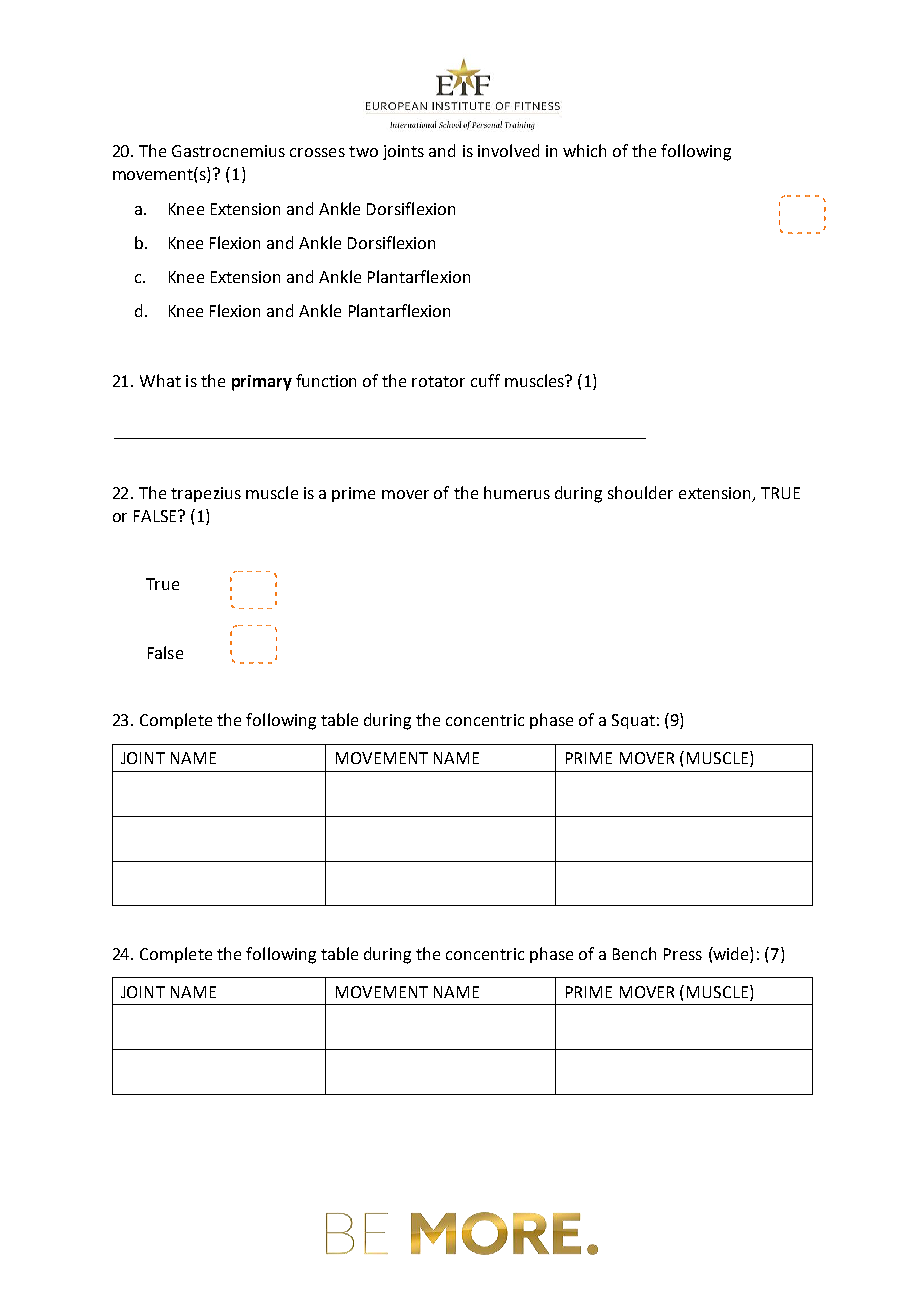 This image has width=924, height=1308. What do you see at coordinates (262, 383) in the image?
I see `primary` at bounding box center [262, 383].
